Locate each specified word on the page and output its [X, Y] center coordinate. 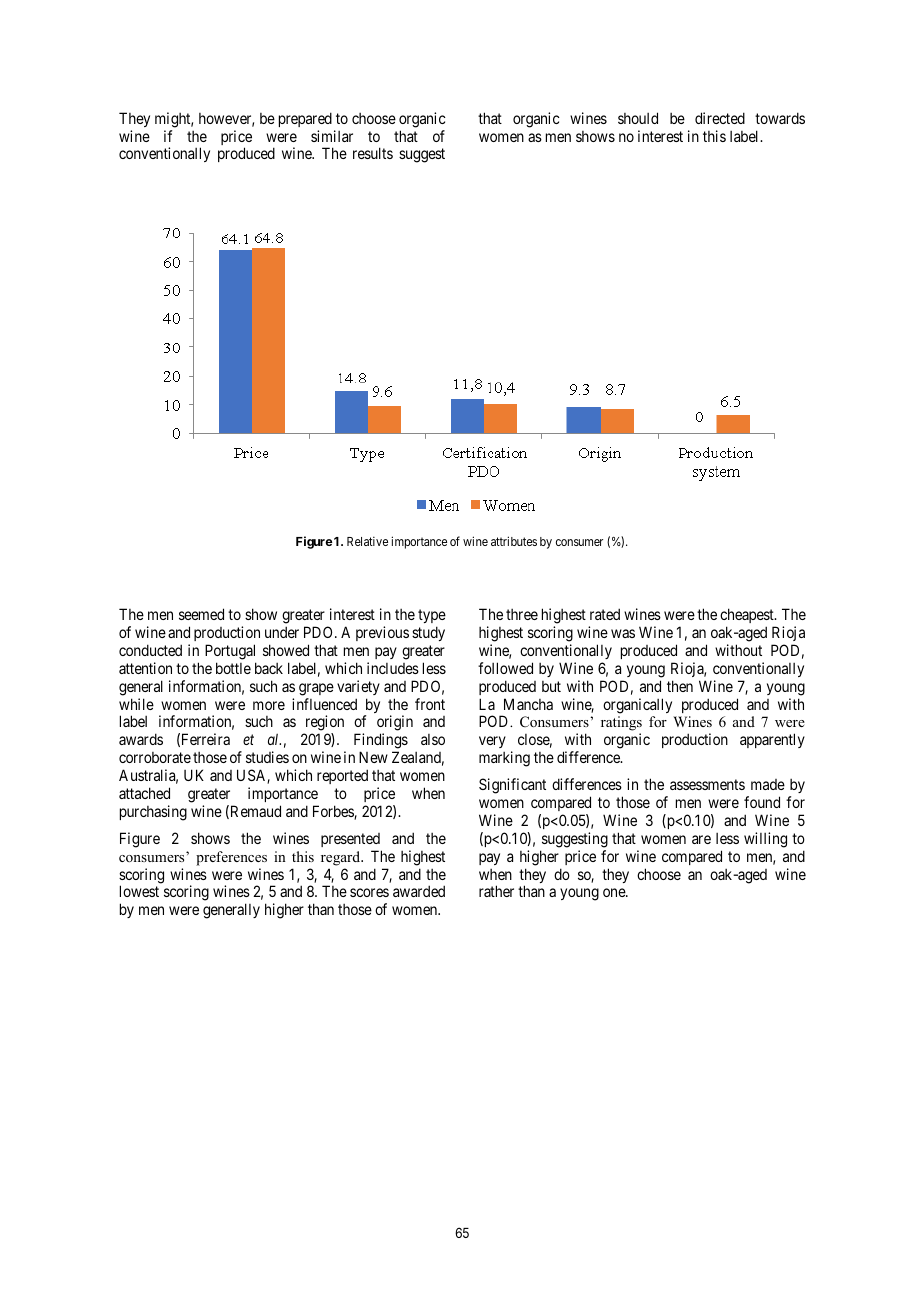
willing [765, 840]
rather [496, 891]
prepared [305, 119]
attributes [514, 541]
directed [720, 118]
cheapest [748, 615]
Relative [367, 541]
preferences [231, 858]
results [373, 153]
